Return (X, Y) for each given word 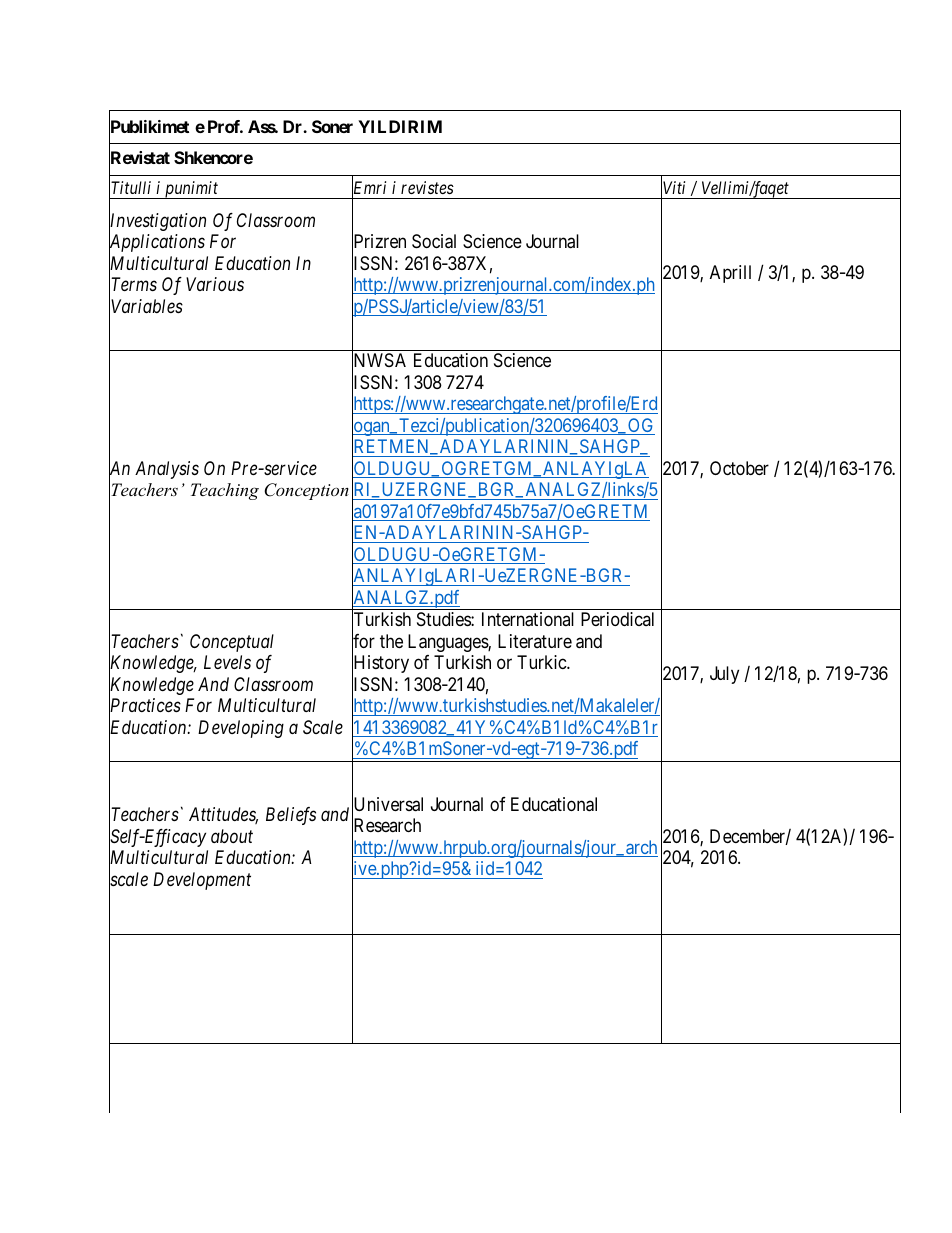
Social (434, 241)
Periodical (617, 619)
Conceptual (232, 643)
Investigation (157, 223)
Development (202, 881)
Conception (306, 491)
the (391, 641)
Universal (387, 805)
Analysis (167, 470)
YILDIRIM (400, 126)
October (739, 468)
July (724, 675)
